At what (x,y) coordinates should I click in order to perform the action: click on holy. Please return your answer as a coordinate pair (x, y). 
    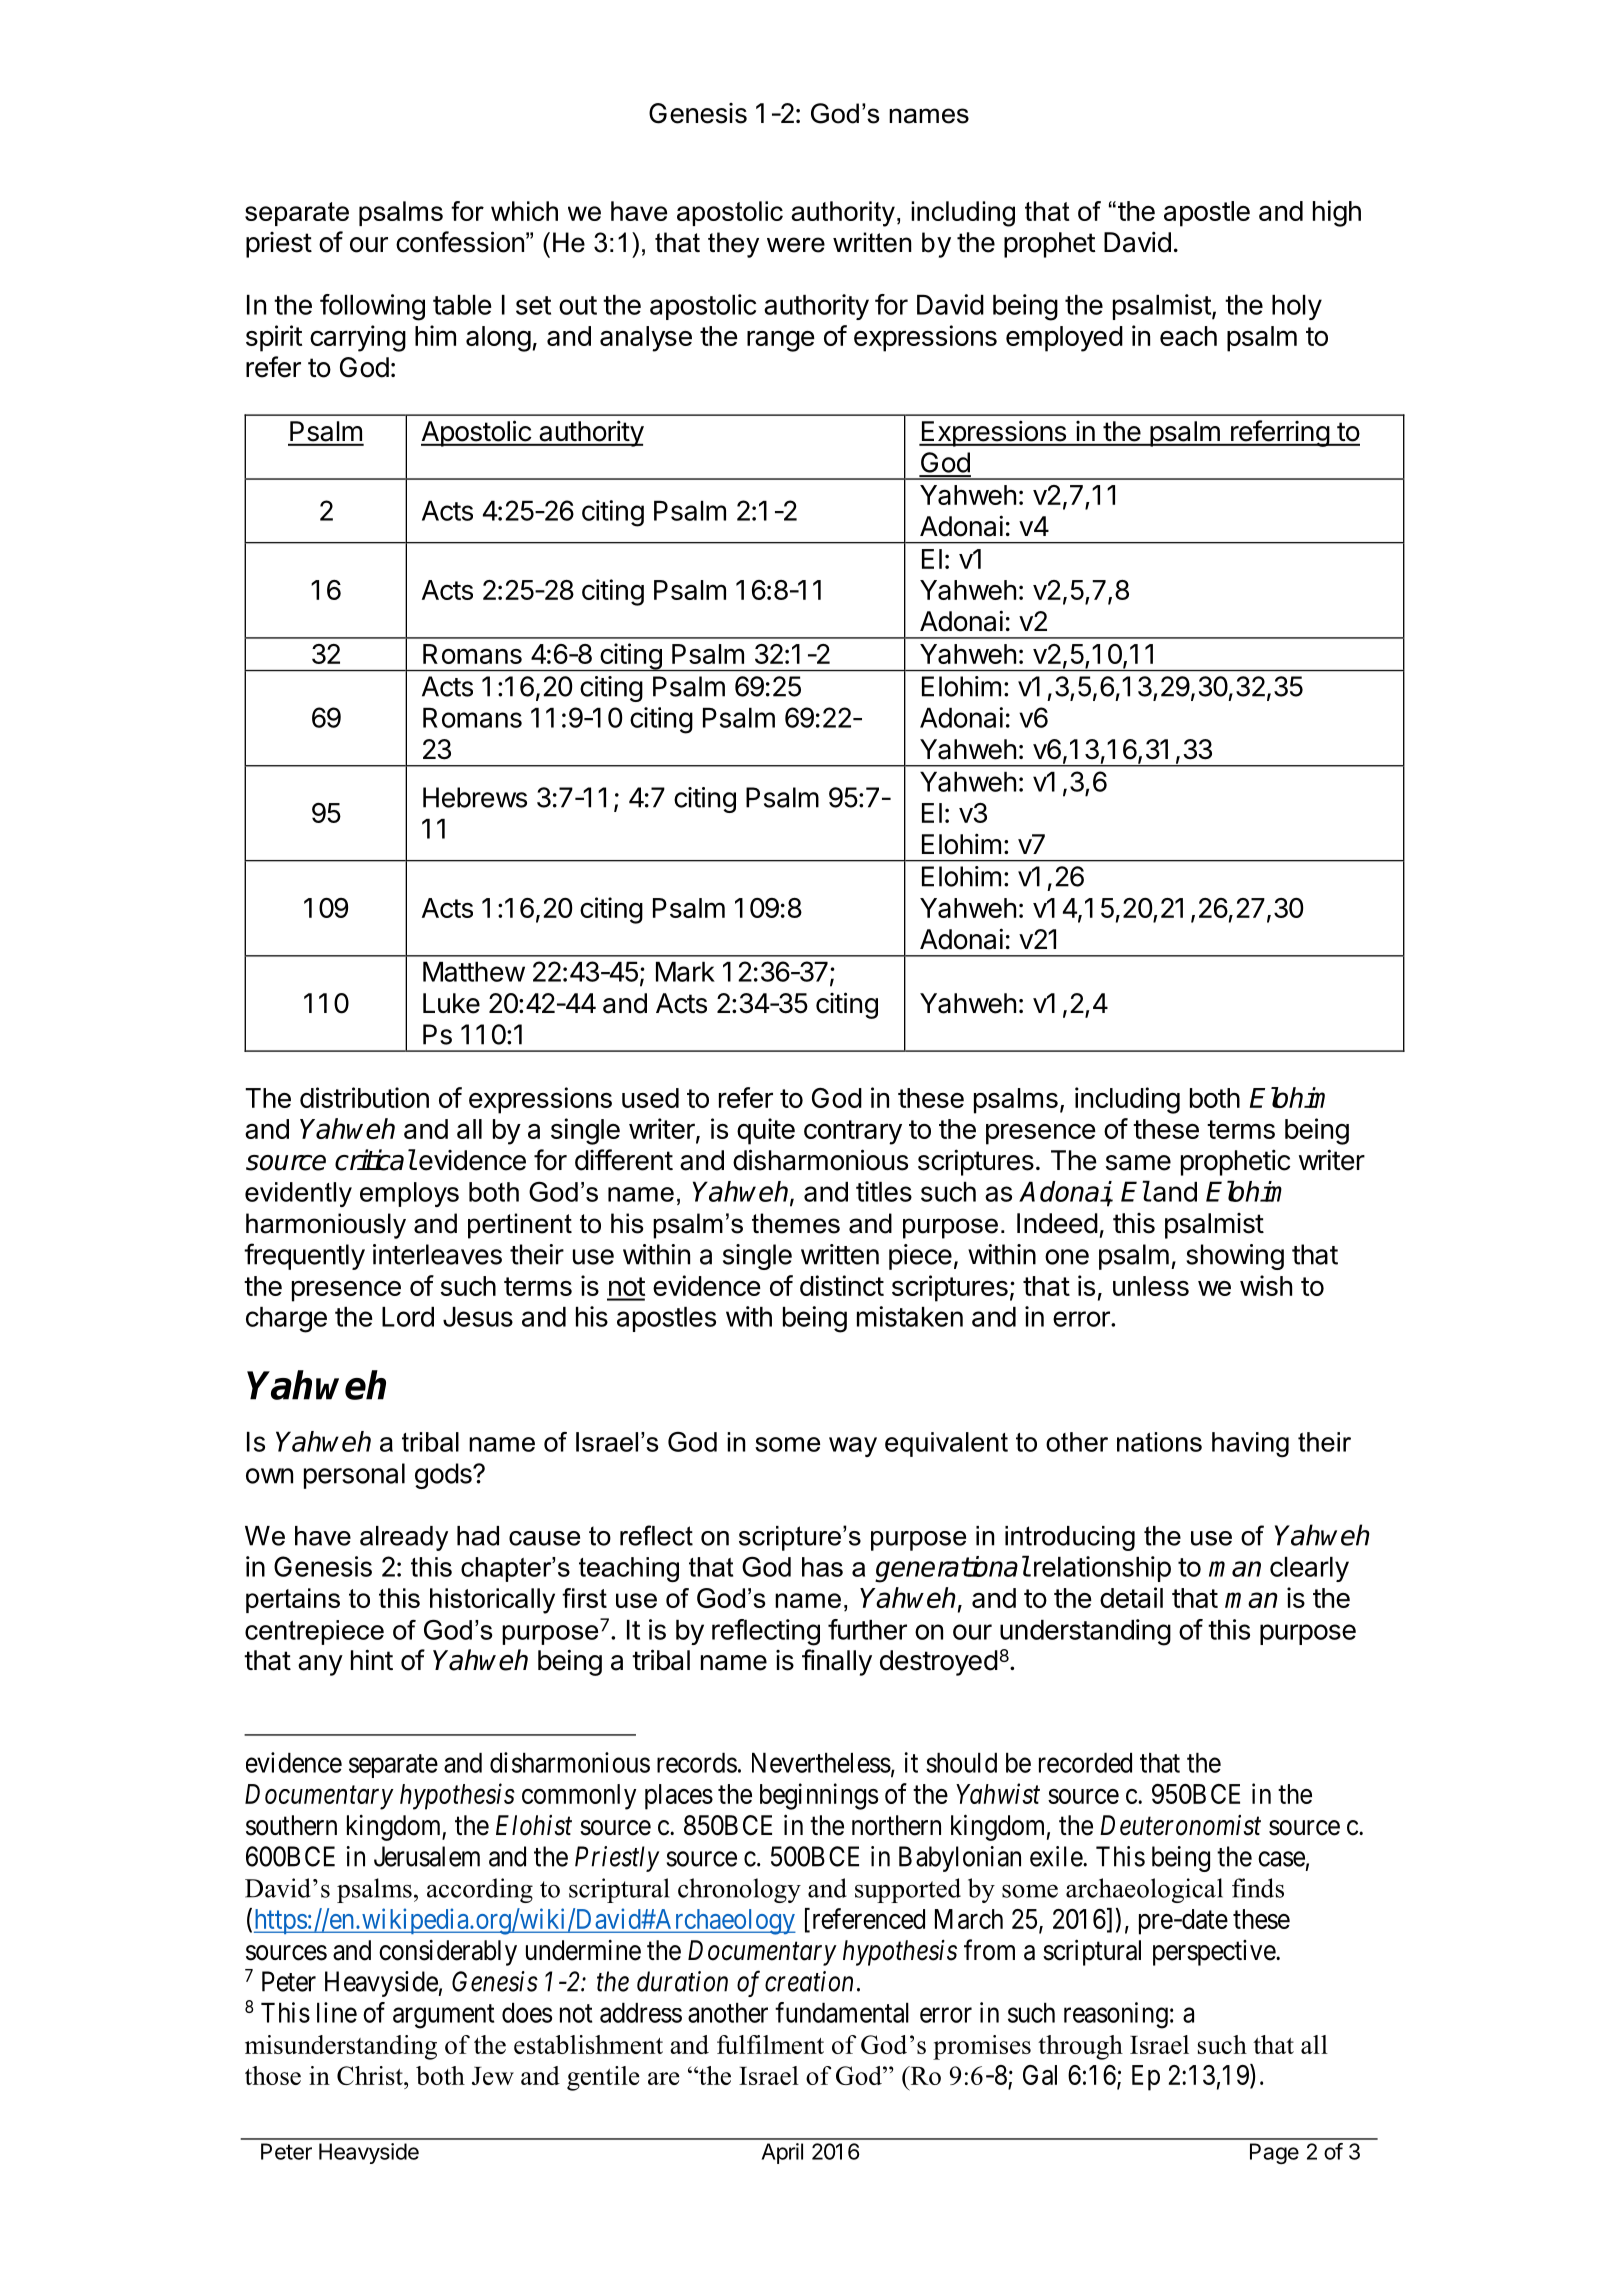
    Looking at the image, I should click on (1297, 307).
